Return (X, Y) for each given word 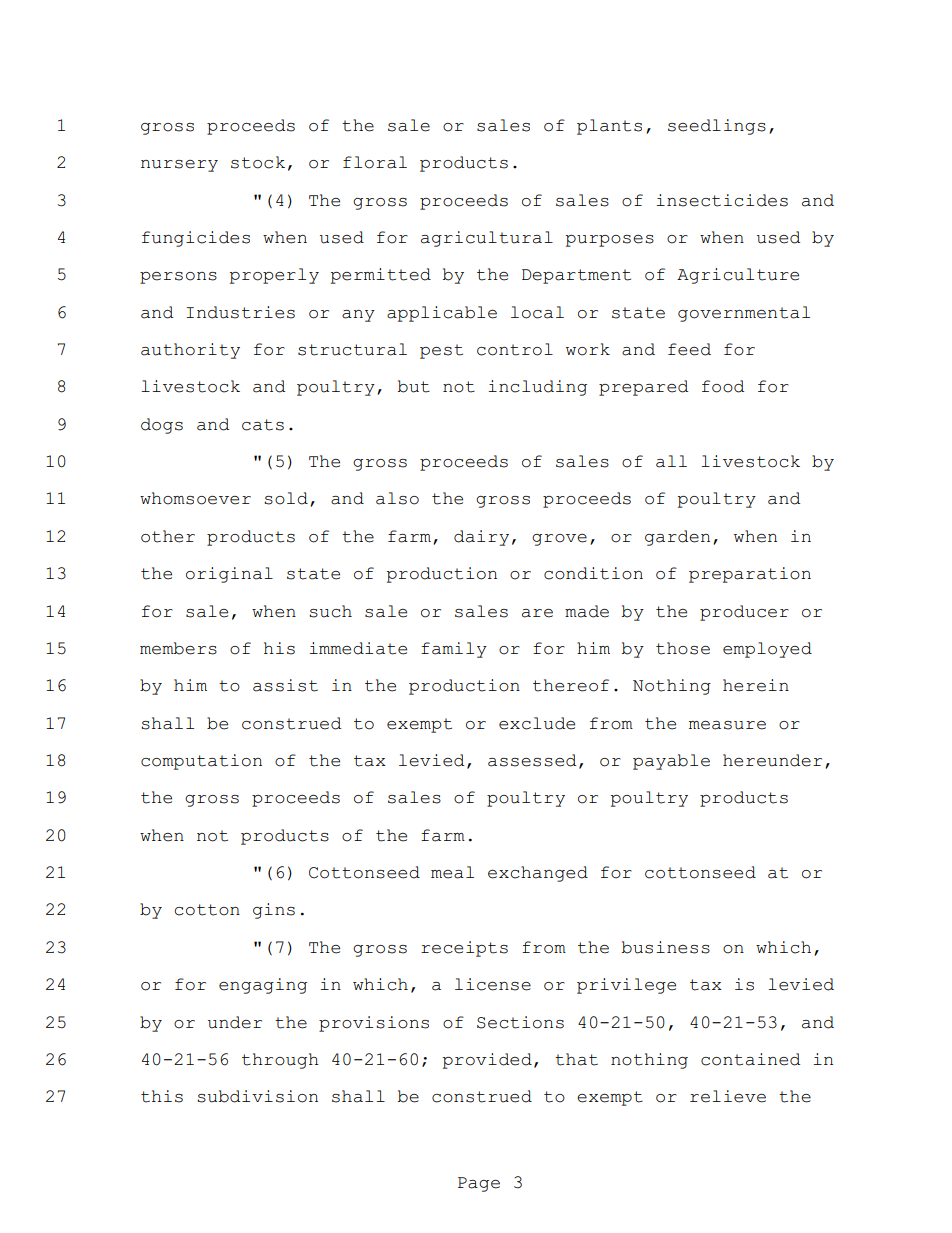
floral (375, 162)
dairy (481, 538)
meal (452, 872)
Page (479, 1184)
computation (201, 762)
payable (671, 762)
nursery (179, 166)
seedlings (717, 127)
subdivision (257, 1096)
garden (677, 538)
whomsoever (195, 498)
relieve (728, 1096)
